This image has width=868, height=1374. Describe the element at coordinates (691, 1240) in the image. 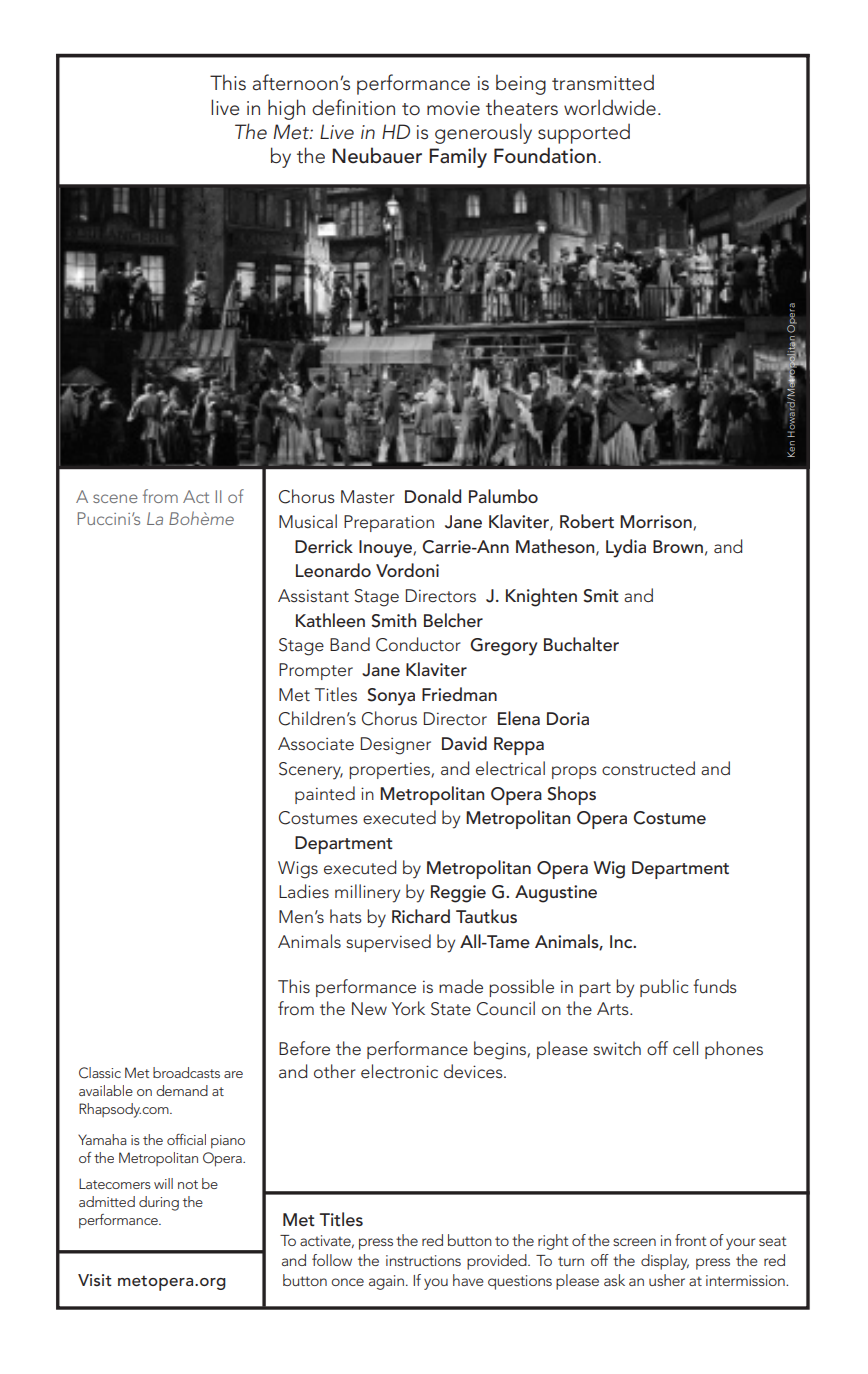

I see `front` at that location.
